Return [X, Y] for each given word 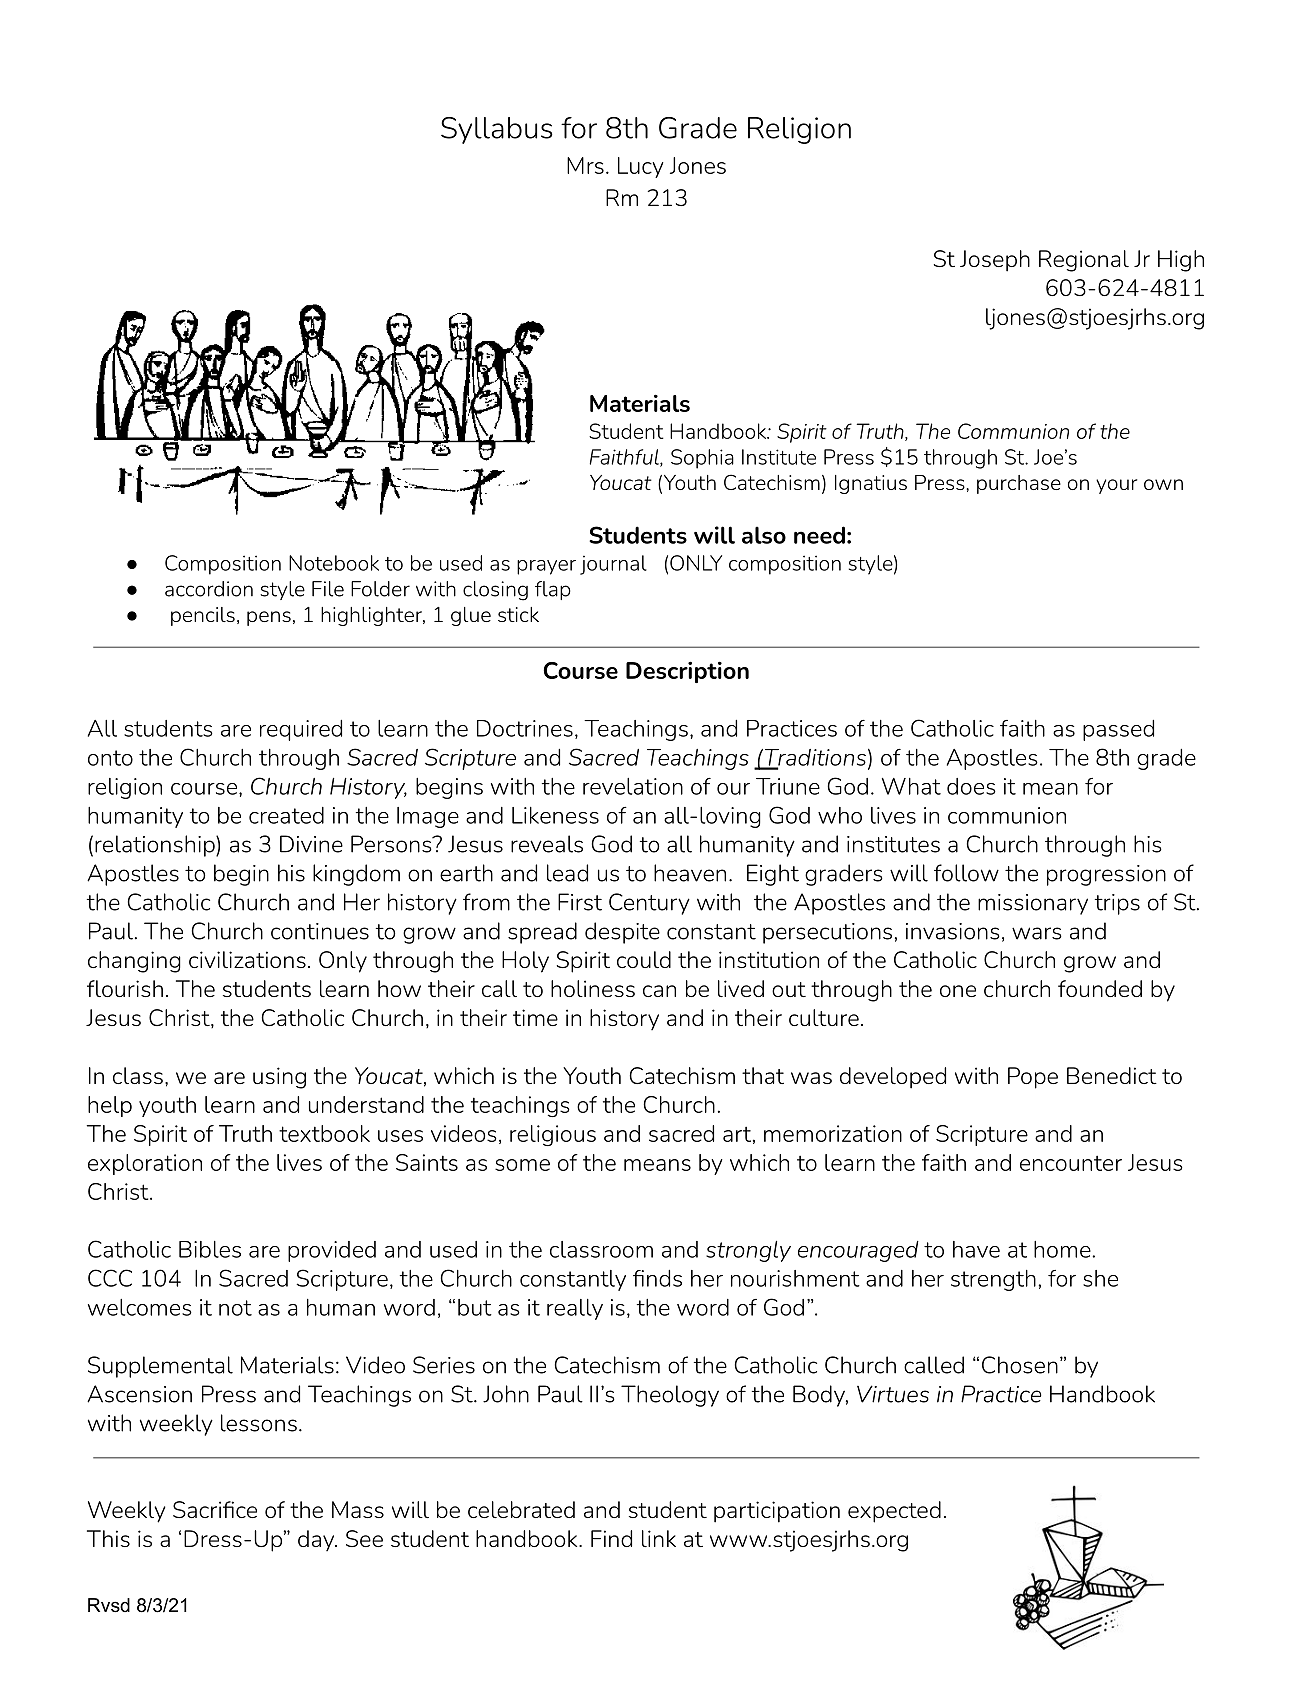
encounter [1071, 1163]
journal [613, 565]
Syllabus [497, 130]
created [286, 815]
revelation [633, 786]
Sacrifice [215, 1509]
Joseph [995, 261]
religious [553, 1135]
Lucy [641, 167]
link [659, 1538]
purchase [1019, 484]
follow [966, 873]
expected [894, 1512]
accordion [209, 589]
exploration [145, 1164]
